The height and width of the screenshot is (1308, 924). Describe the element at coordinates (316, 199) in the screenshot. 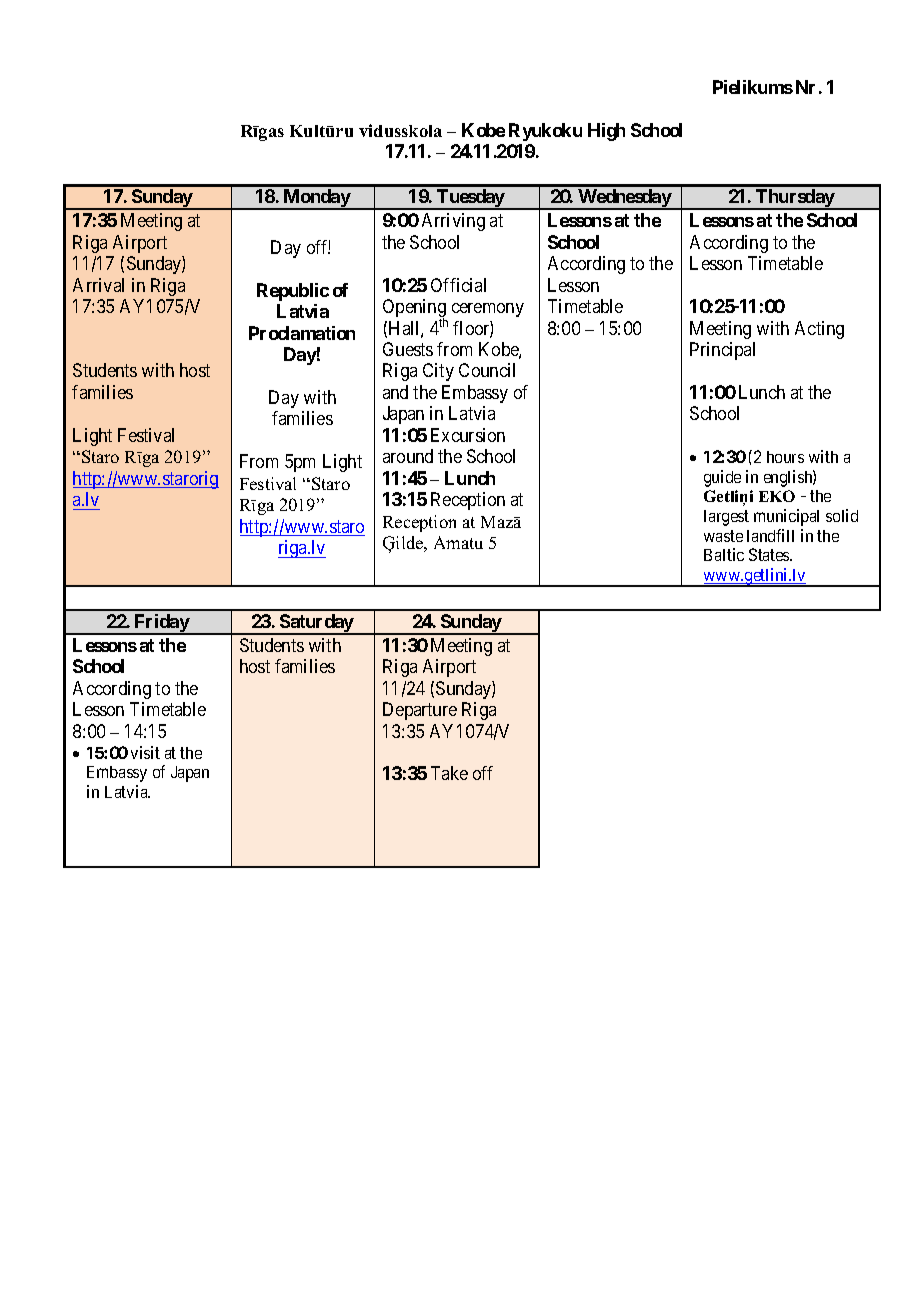

I see `Monday` at that location.
